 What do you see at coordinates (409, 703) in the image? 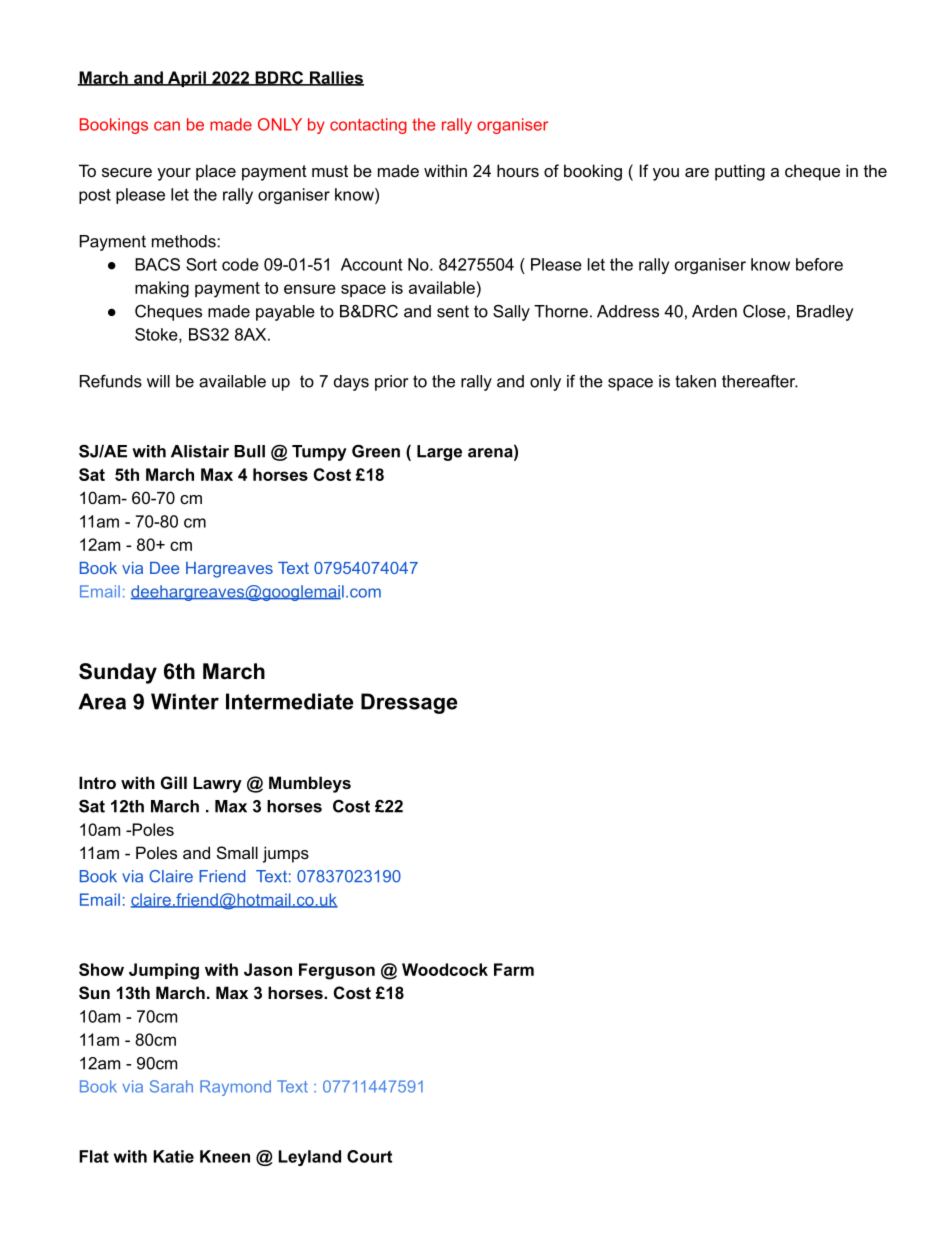
I see `Dressage` at bounding box center [409, 703].
